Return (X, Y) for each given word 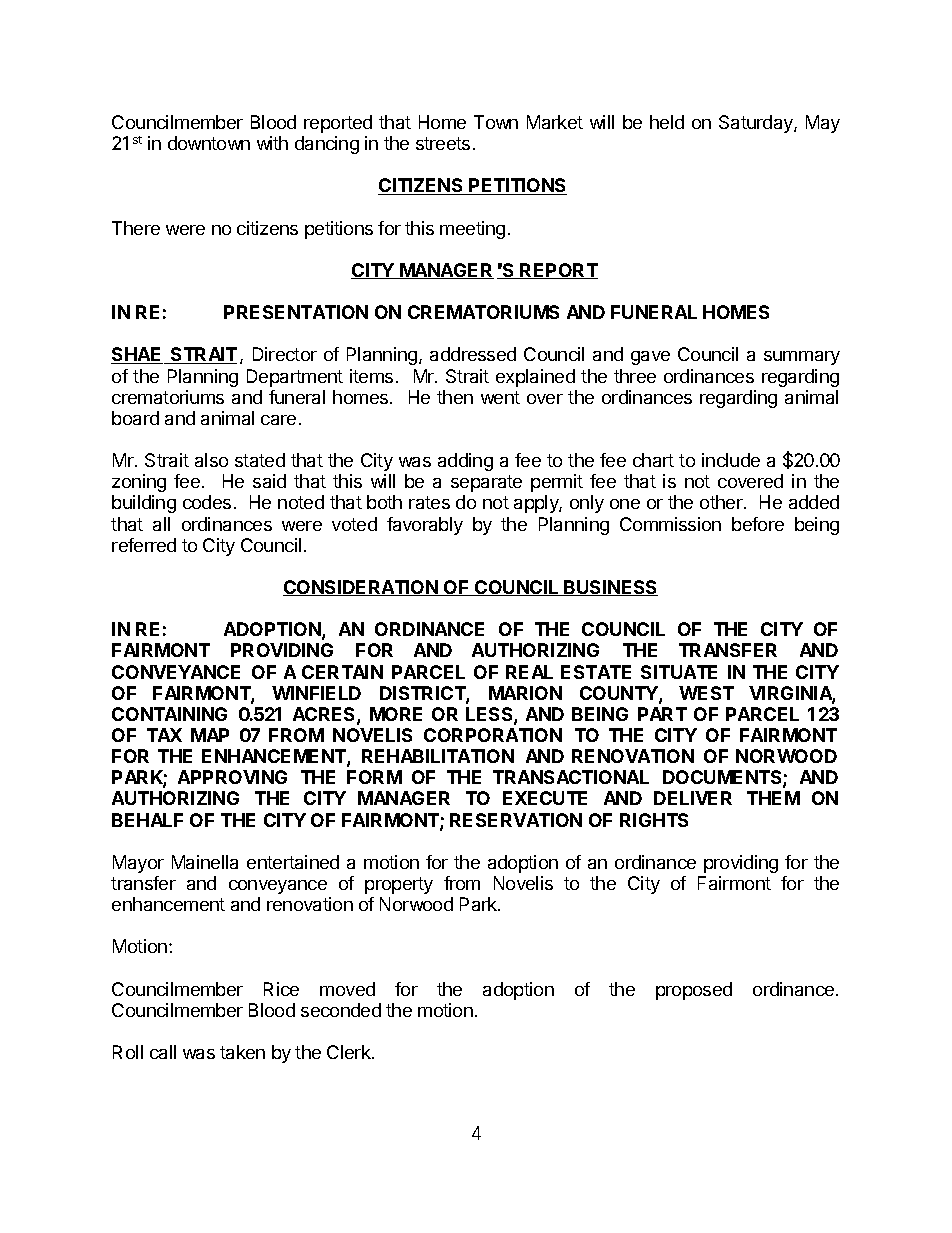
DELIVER (693, 798)
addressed (473, 354)
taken (242, 1052)
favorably (425, 526)
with (272, 143)
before (758, 524)
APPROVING (232, 777)
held (667, 122)
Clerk (350, 1052)
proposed (694, 991)
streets (445, 143)
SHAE (137, 355)
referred (144, 545)
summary (802, 358)
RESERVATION (516, 820)
